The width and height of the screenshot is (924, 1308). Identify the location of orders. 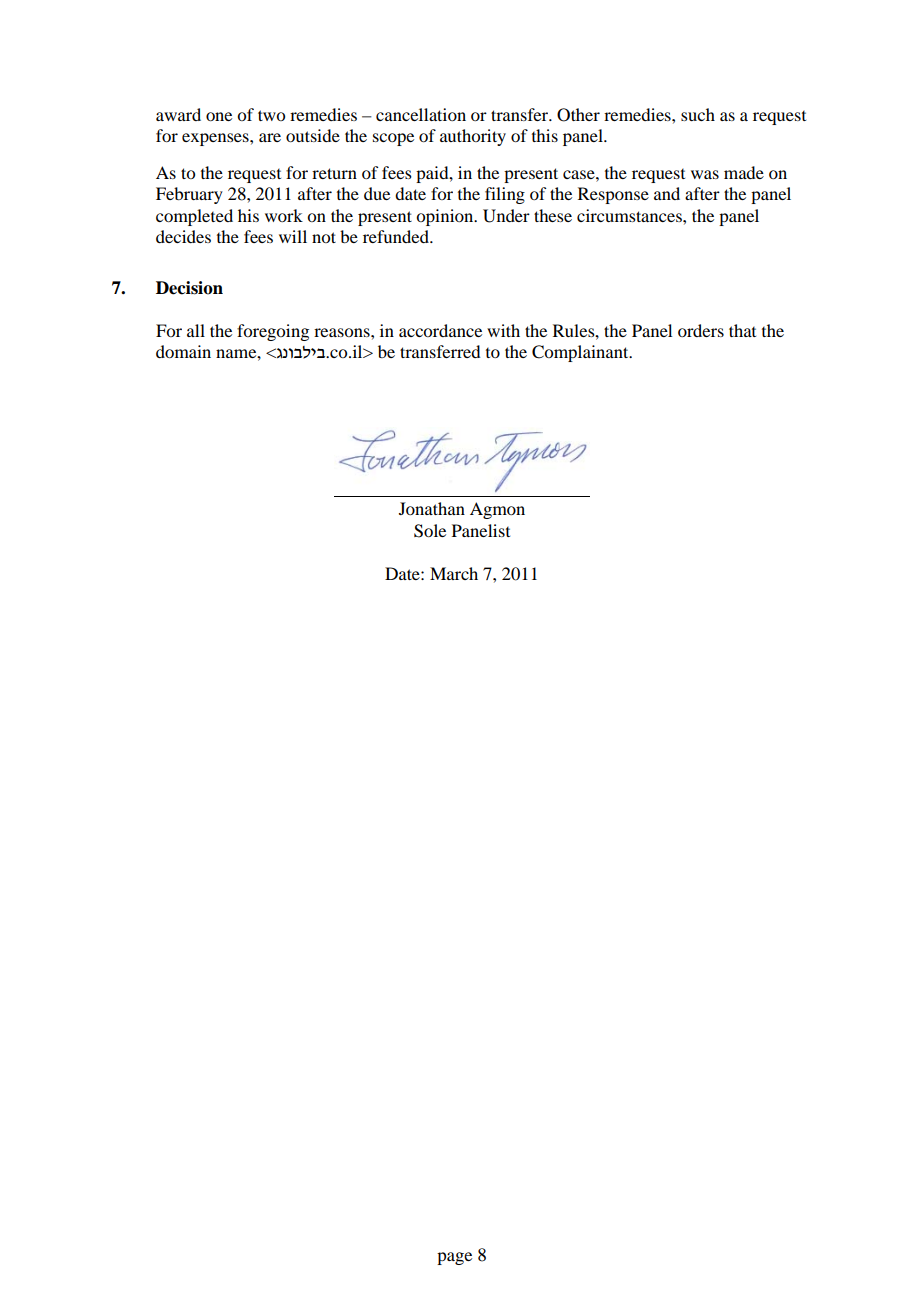
(701, 330).
